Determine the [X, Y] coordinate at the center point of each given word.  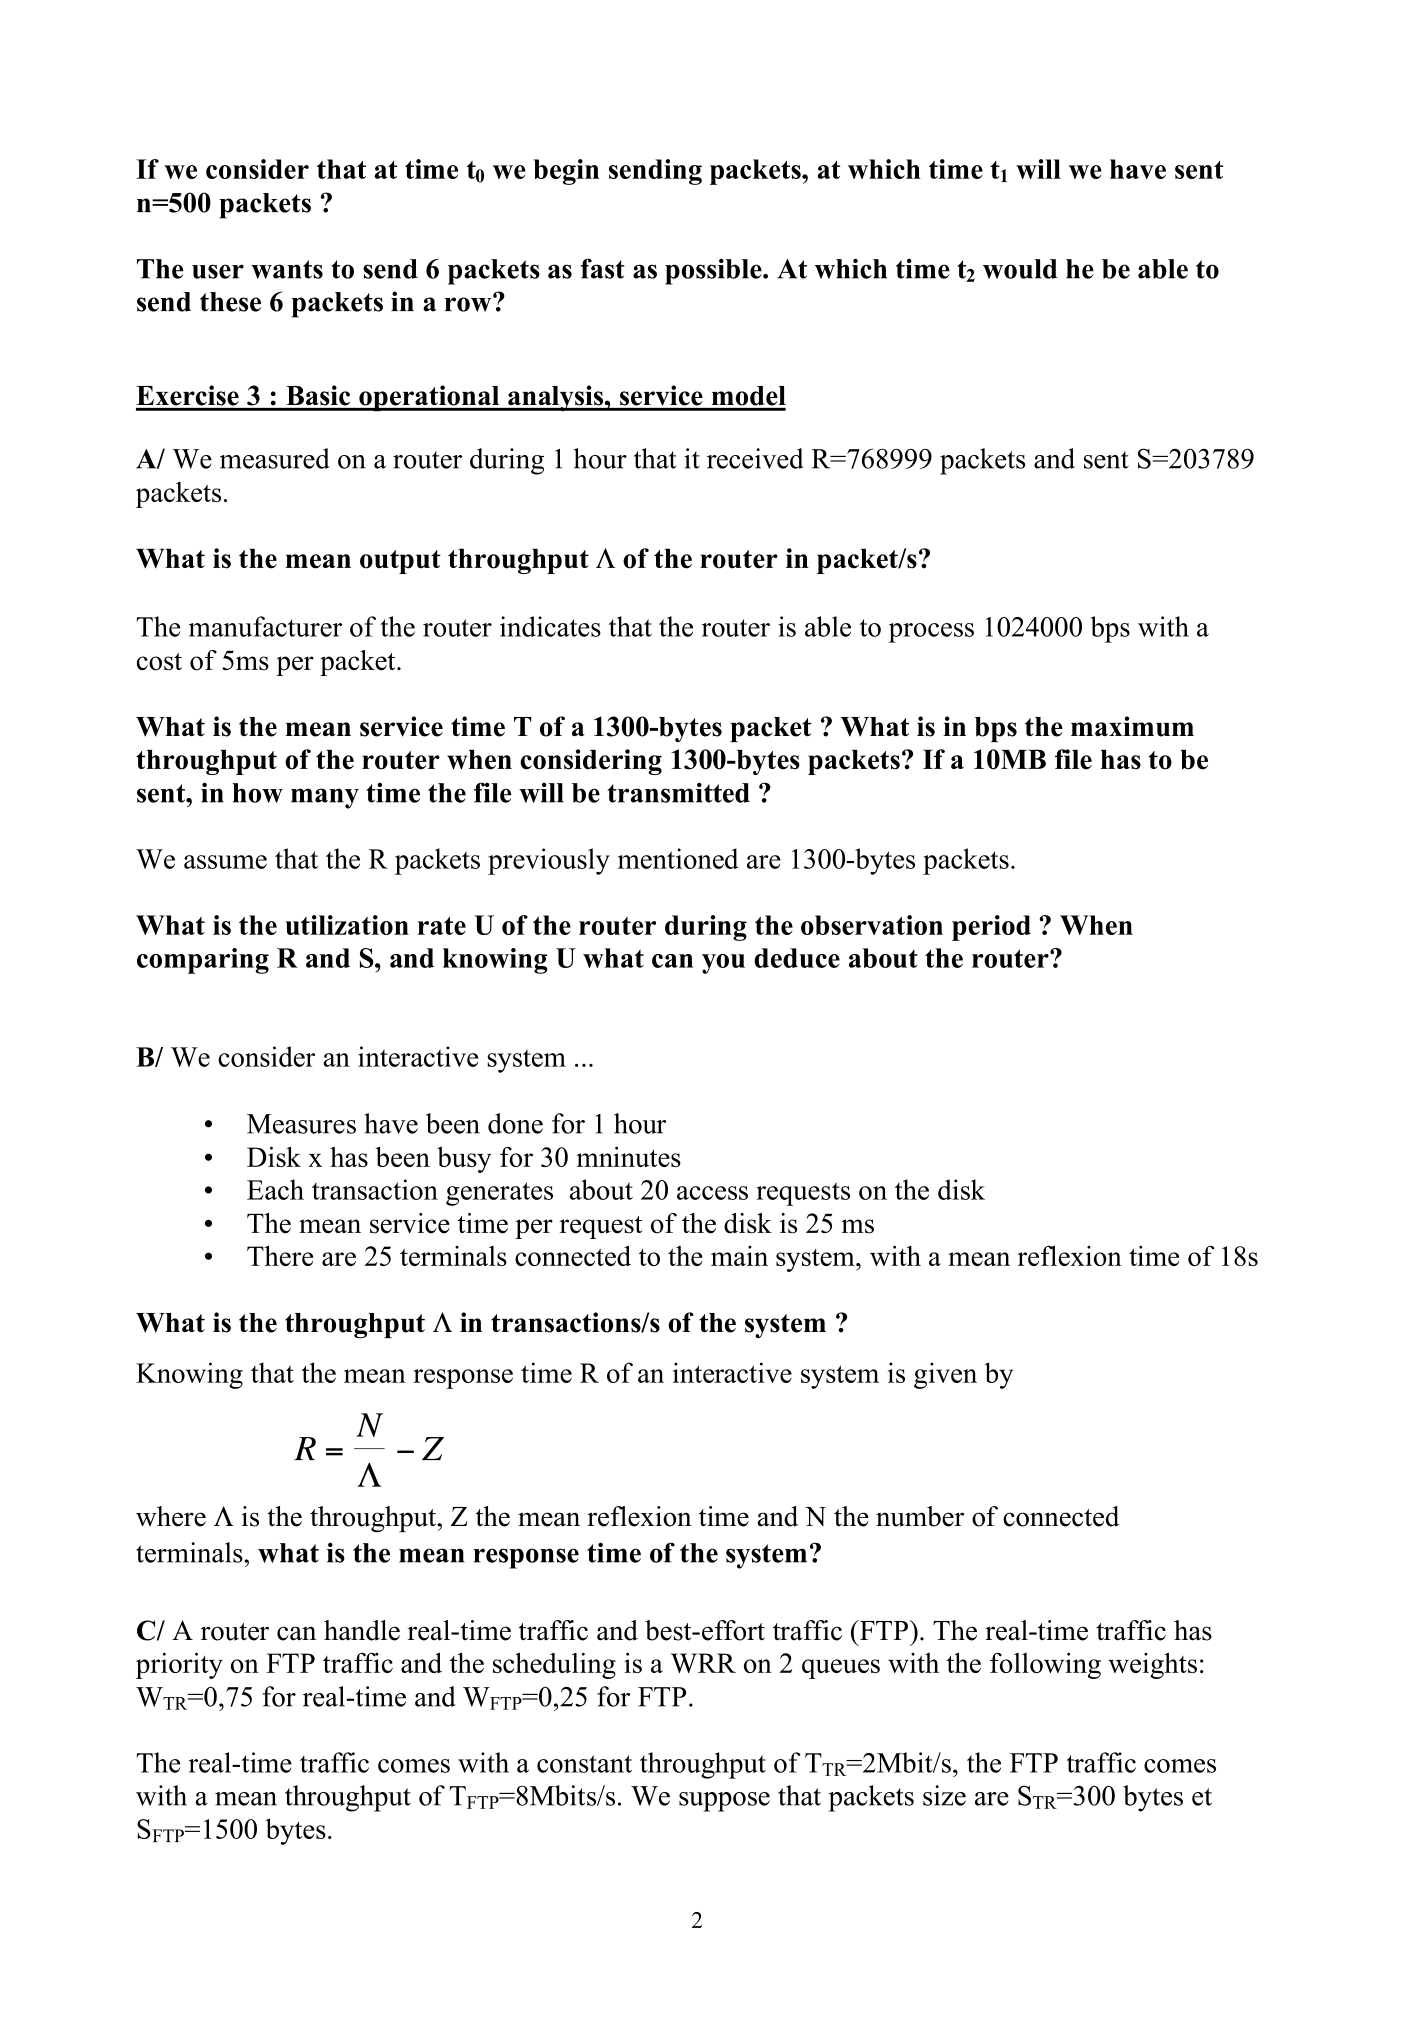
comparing [203, 961]
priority [179, 1665]
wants [287, 269]
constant [584, 1764]
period [991, 928]
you [723, 964]
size [944, 1795]
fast [603, 268]
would [1020, 269]
